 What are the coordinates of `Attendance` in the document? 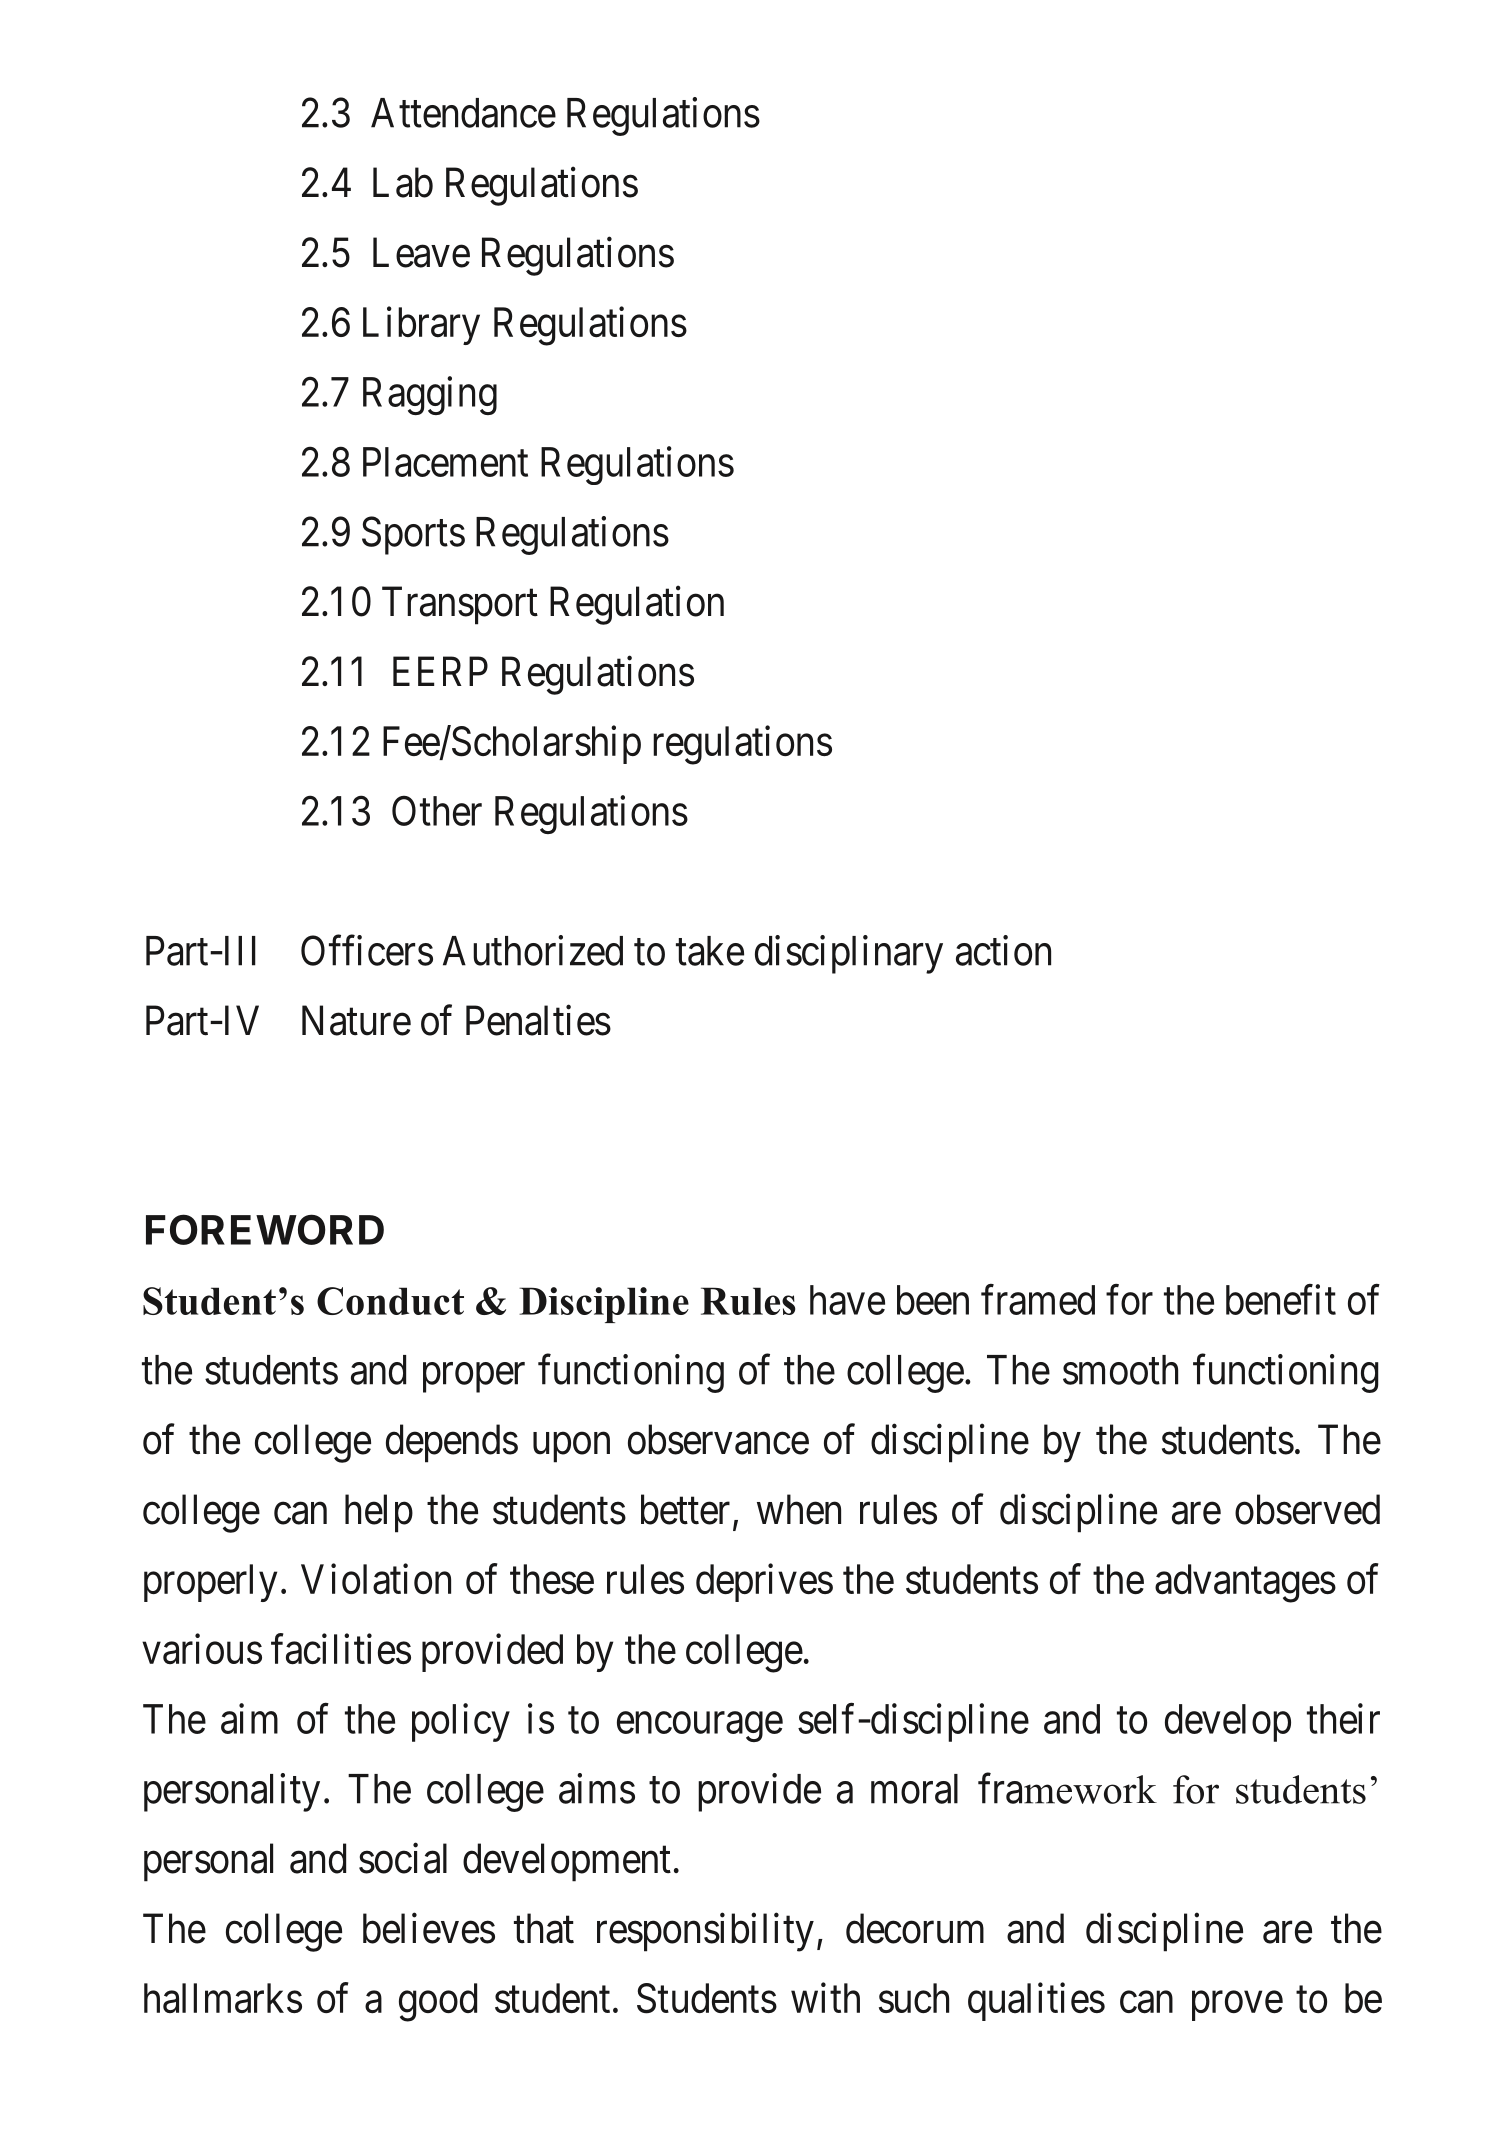 It's located at (463, 113).
